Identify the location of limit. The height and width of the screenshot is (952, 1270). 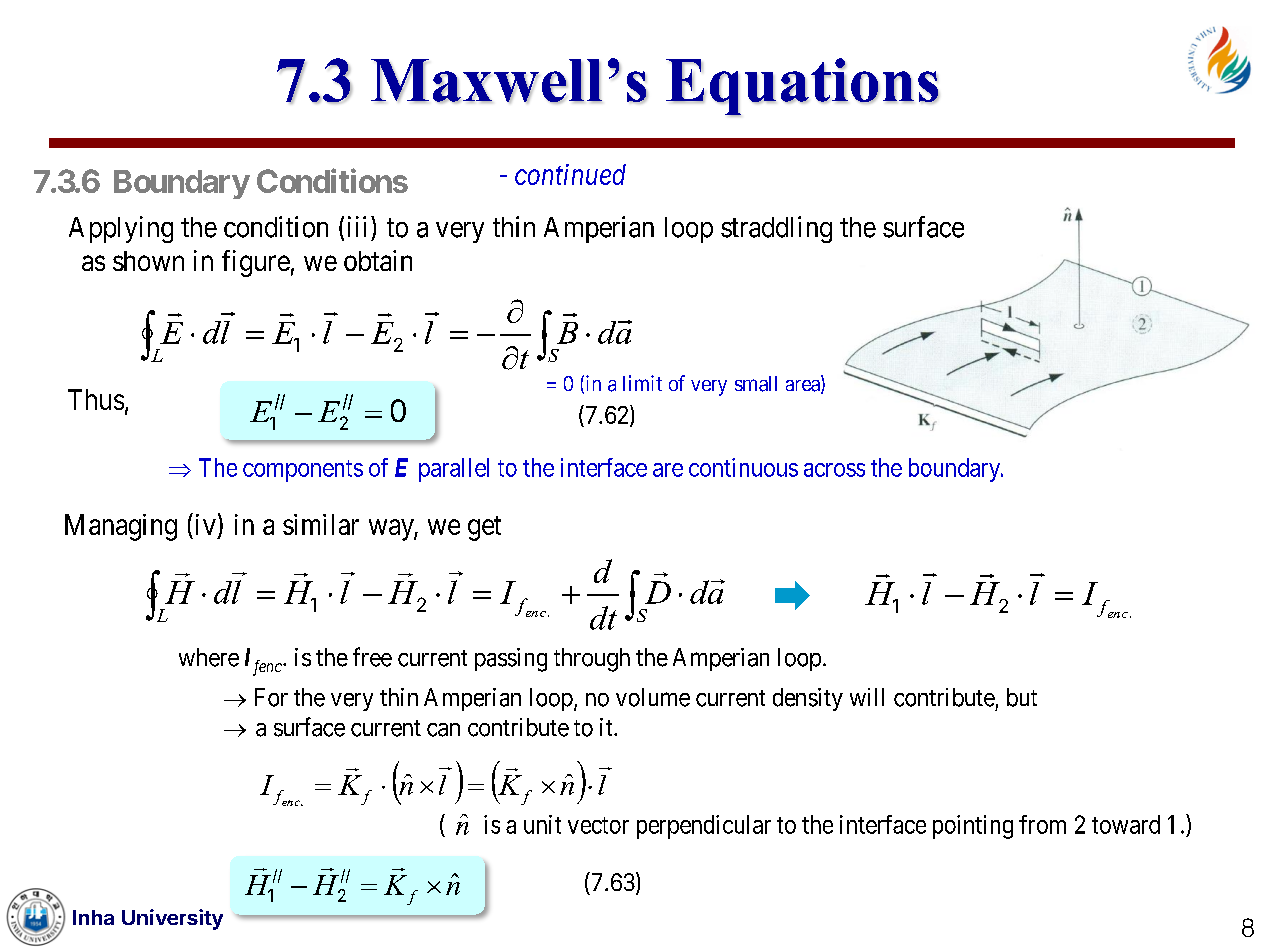
(642, 383).
